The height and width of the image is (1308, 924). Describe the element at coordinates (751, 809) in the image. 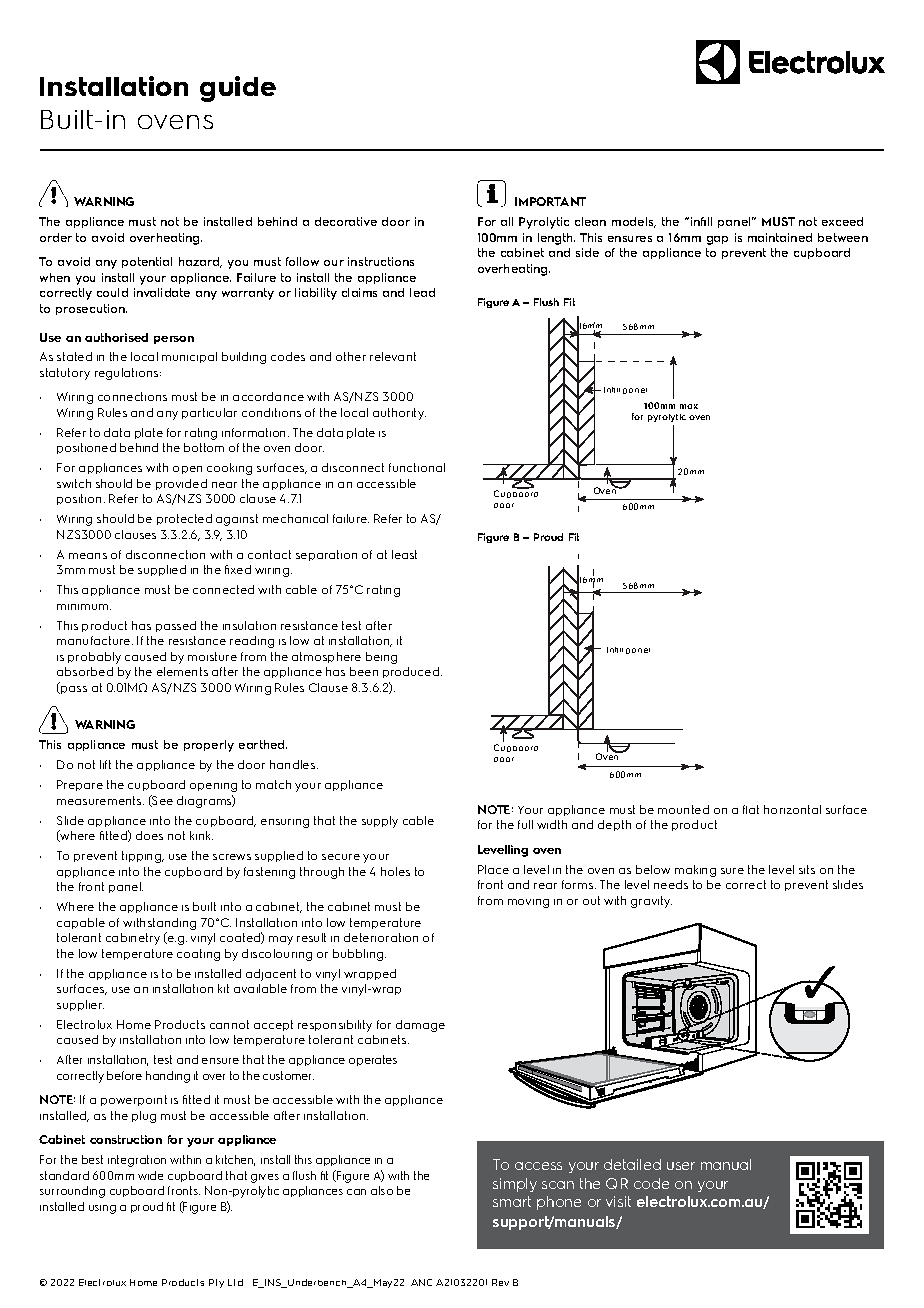

I see `flat` at that location.
